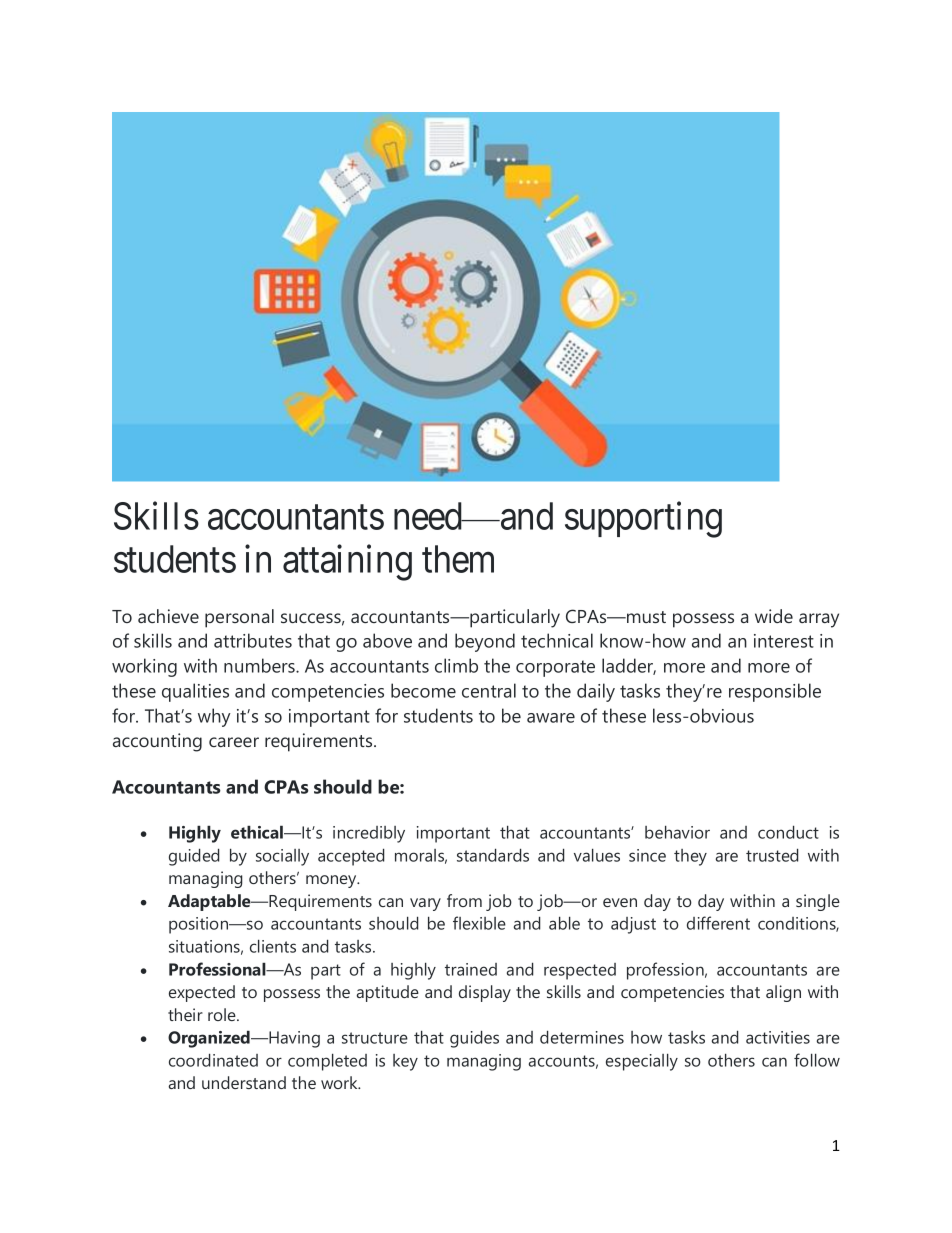  I want to click on supporting, so click(643, 520).
